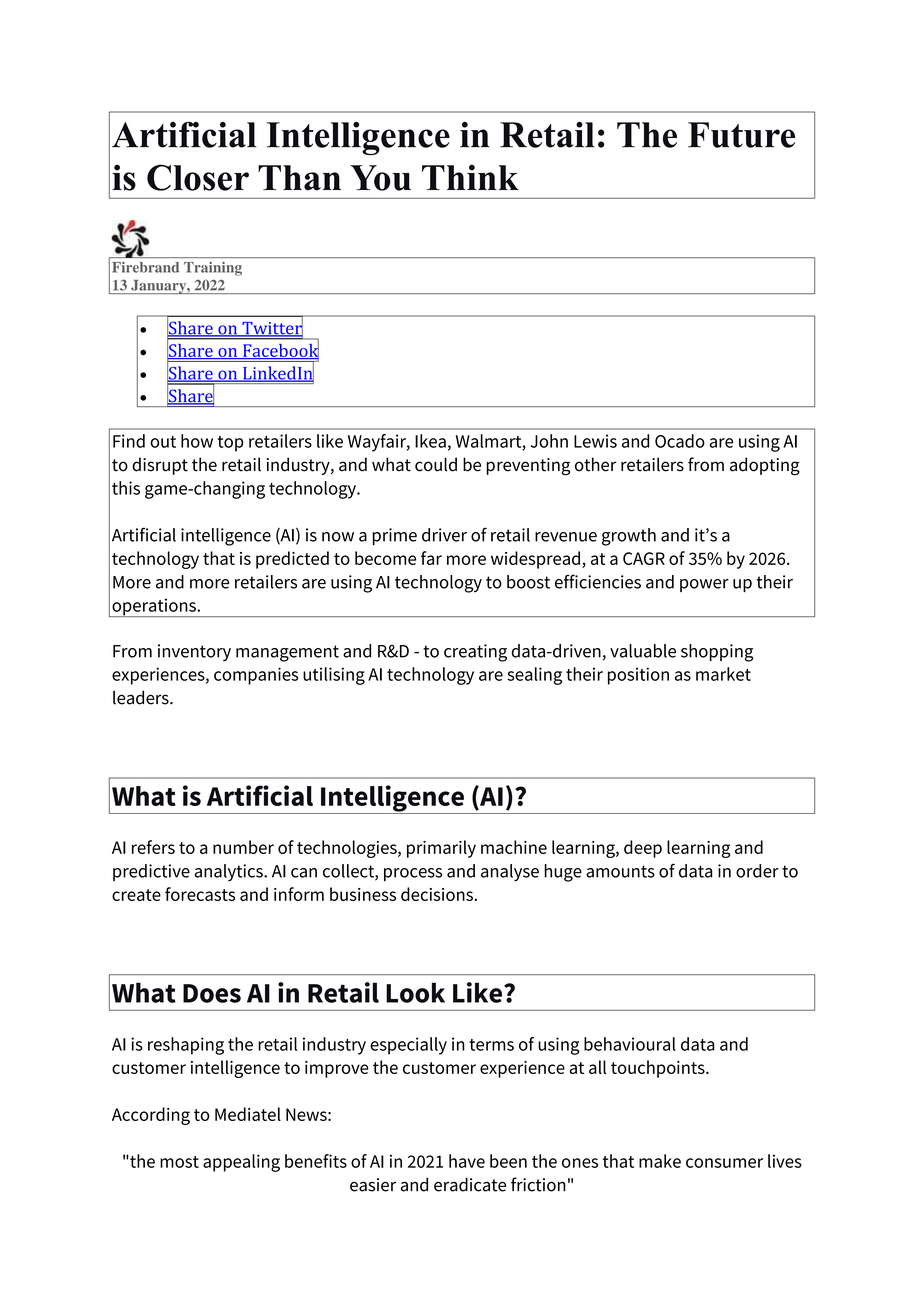 The image size is (924, 1308). I want to click on Think, so click(470, 177).
